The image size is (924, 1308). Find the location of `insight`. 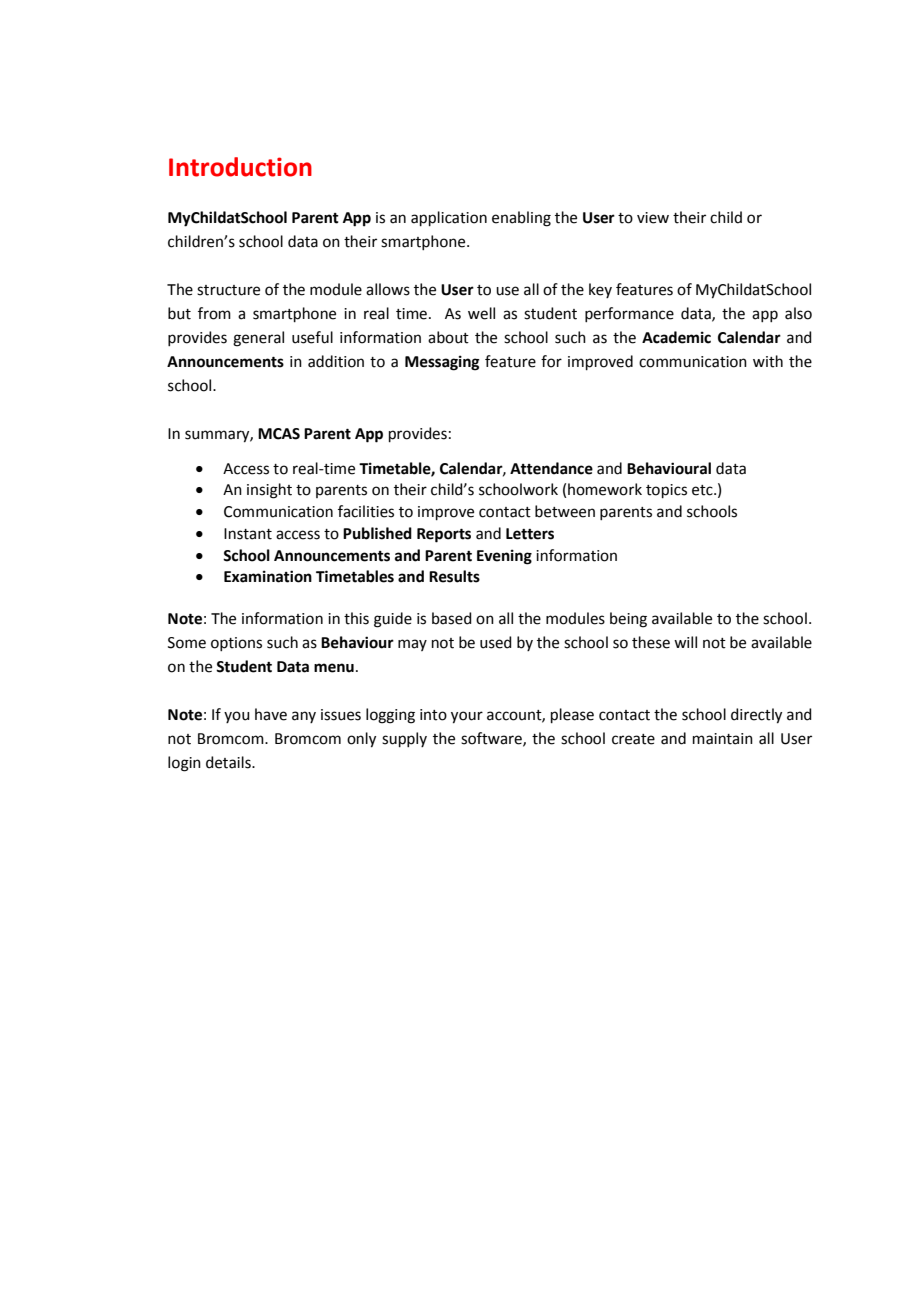

insight is located at coordinates (269, 491).
